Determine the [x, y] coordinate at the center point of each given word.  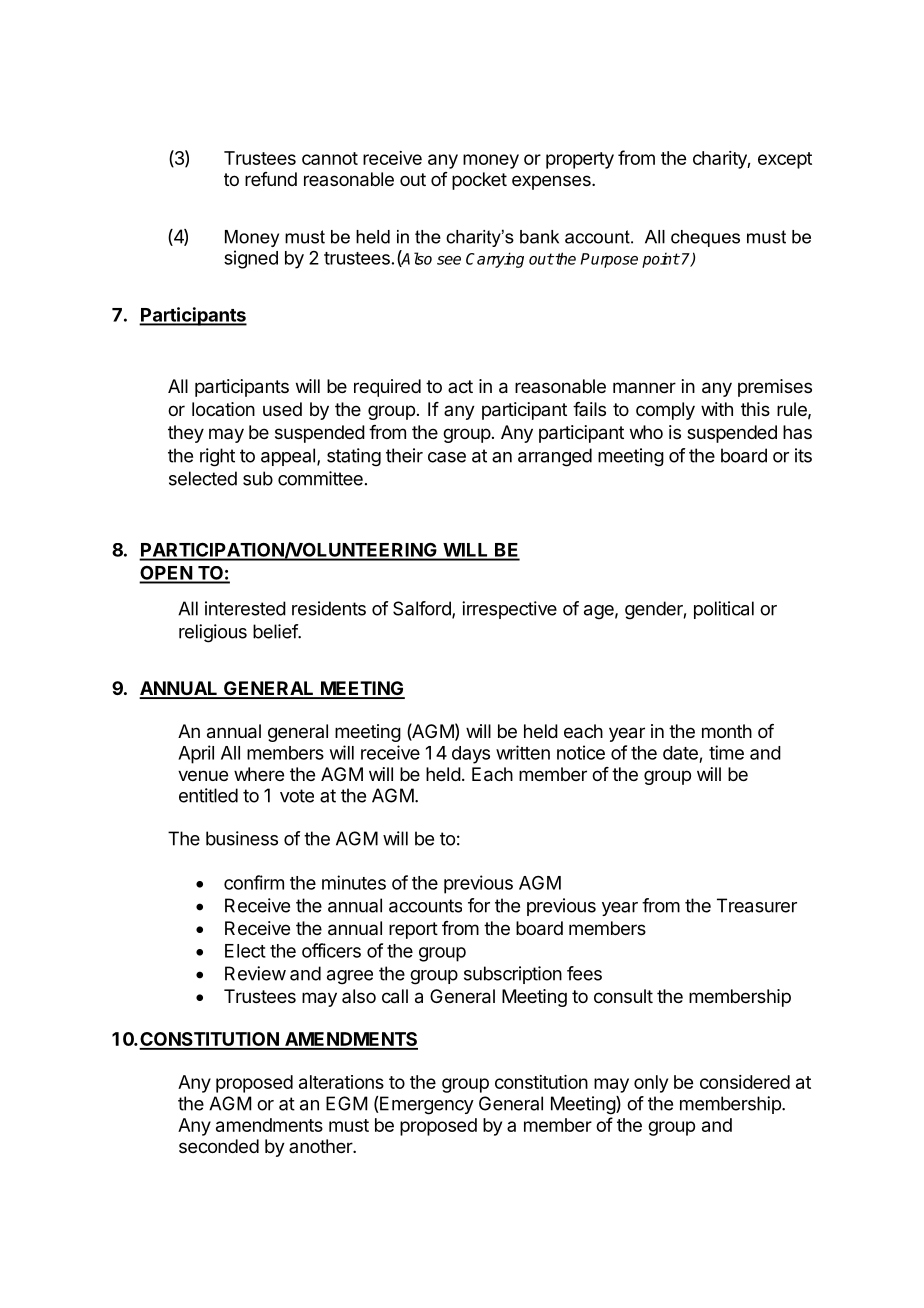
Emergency [426, 1105]
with [717, 409]
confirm [254, 882]
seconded [219, 1146]
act [460, 386]
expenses [552, 182]
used [282, 409]
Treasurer [757, 905]
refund [271, 179]
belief [276, 631]
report [413, 930]
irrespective [509, 610]
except [785, 160]
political [724, 610]
